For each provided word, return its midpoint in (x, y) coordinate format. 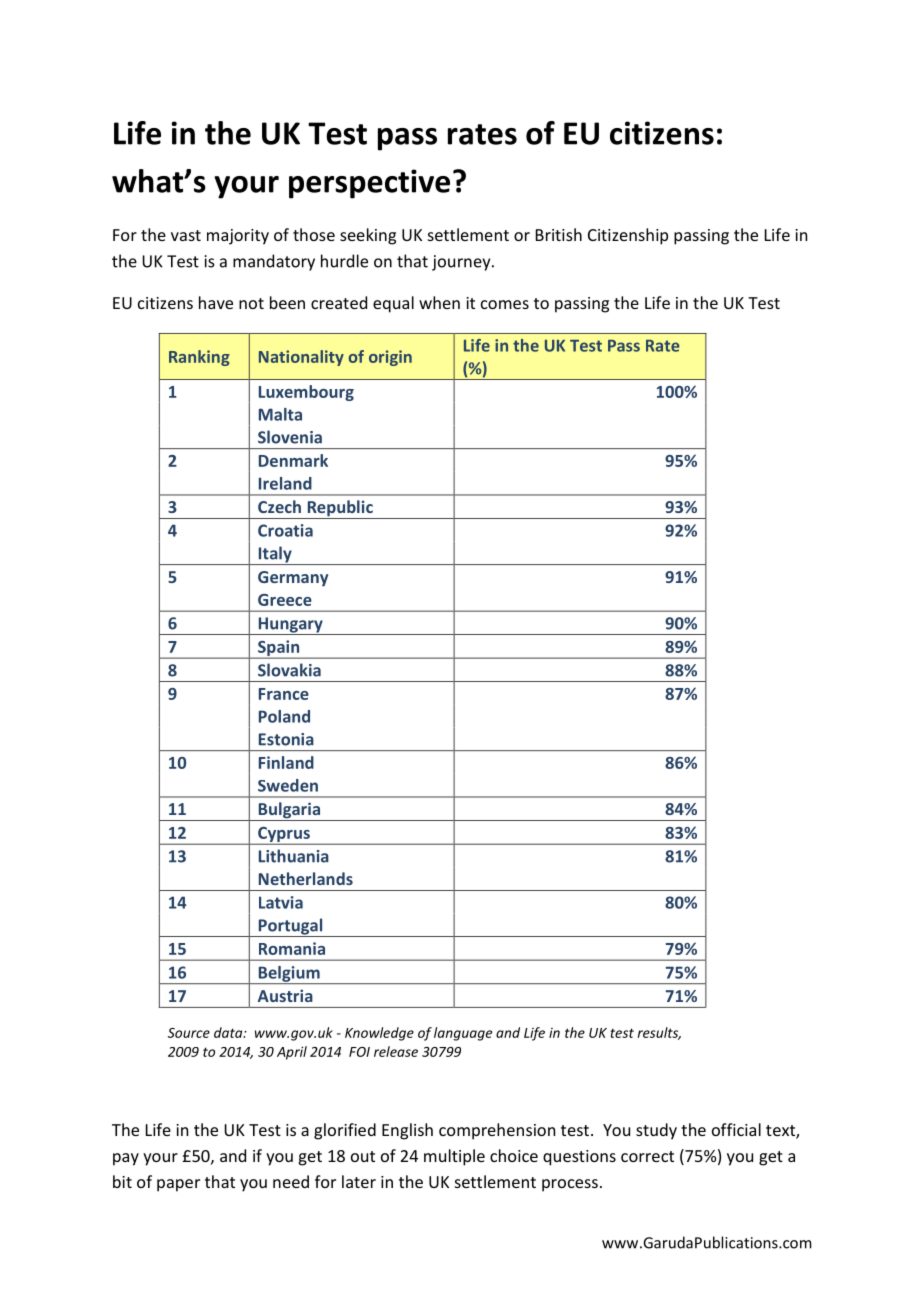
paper (178, 1185)
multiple (454, 1157)
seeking (368, 236)
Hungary (290, 626)
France (284, 694)
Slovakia (289, 670)
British (559, 234)
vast (186, 235)
